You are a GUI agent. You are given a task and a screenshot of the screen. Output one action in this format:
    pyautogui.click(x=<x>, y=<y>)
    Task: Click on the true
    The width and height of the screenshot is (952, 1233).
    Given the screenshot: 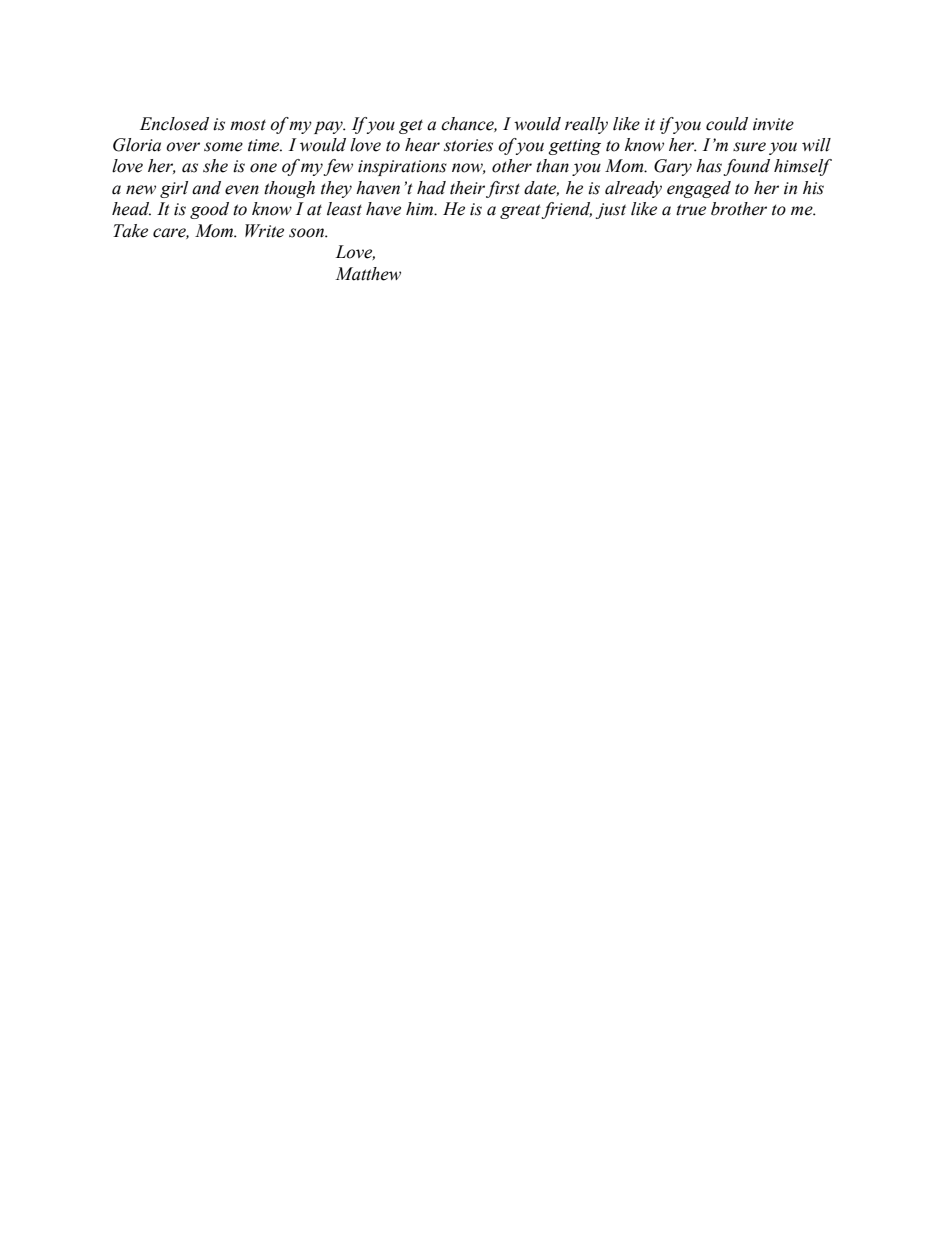 What is the action you would take?
    pyautogui.click(x=691, y=210)
